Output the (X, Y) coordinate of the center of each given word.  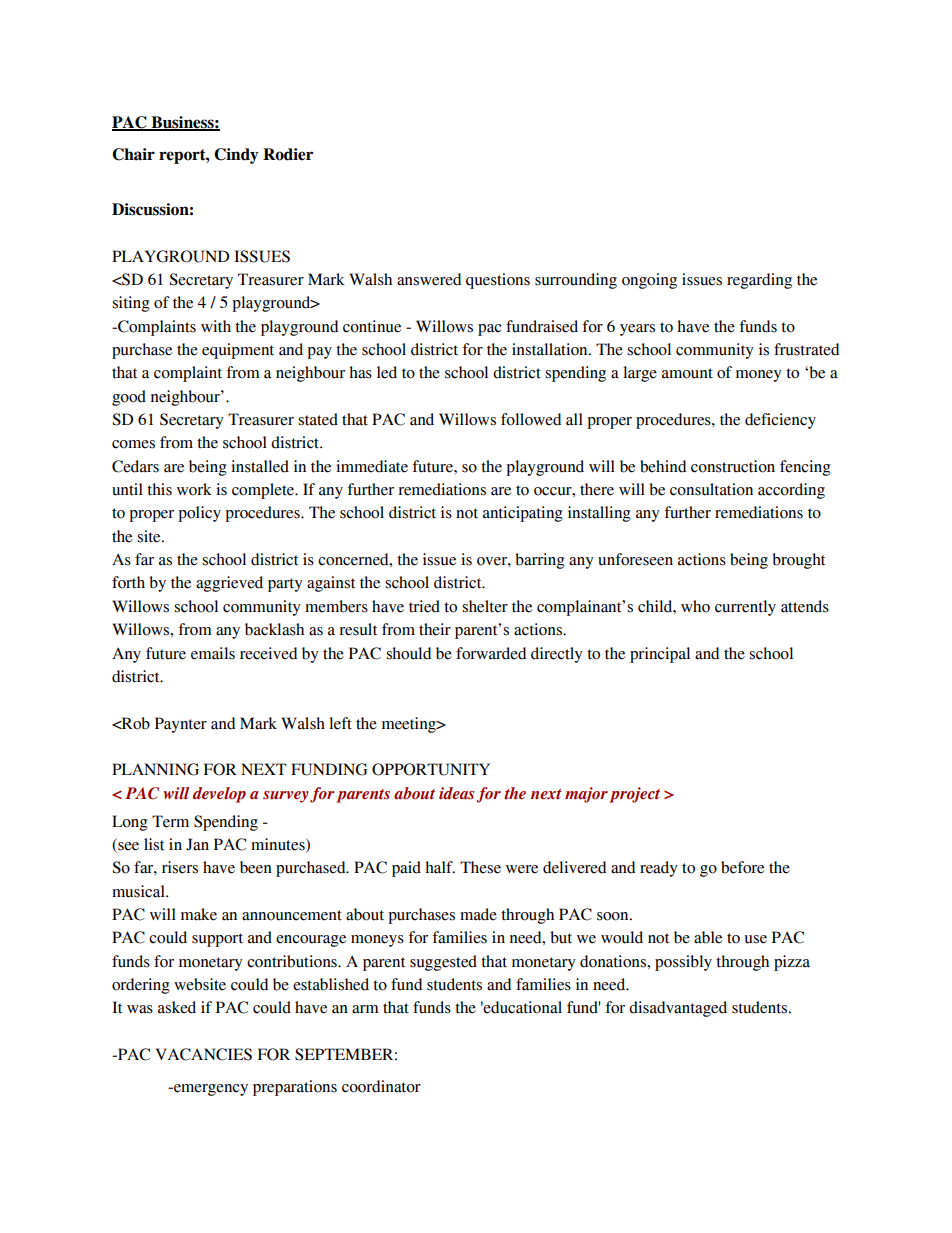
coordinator (381, 1086)
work (194, 489)
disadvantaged (678, 1009)
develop (219, 795)
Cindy (236, 156)
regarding (759, 281)
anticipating (523, 514)
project (634, 795)
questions (498, 281)
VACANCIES (204, 1054)
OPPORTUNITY (431, 769)
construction (733, 466)
